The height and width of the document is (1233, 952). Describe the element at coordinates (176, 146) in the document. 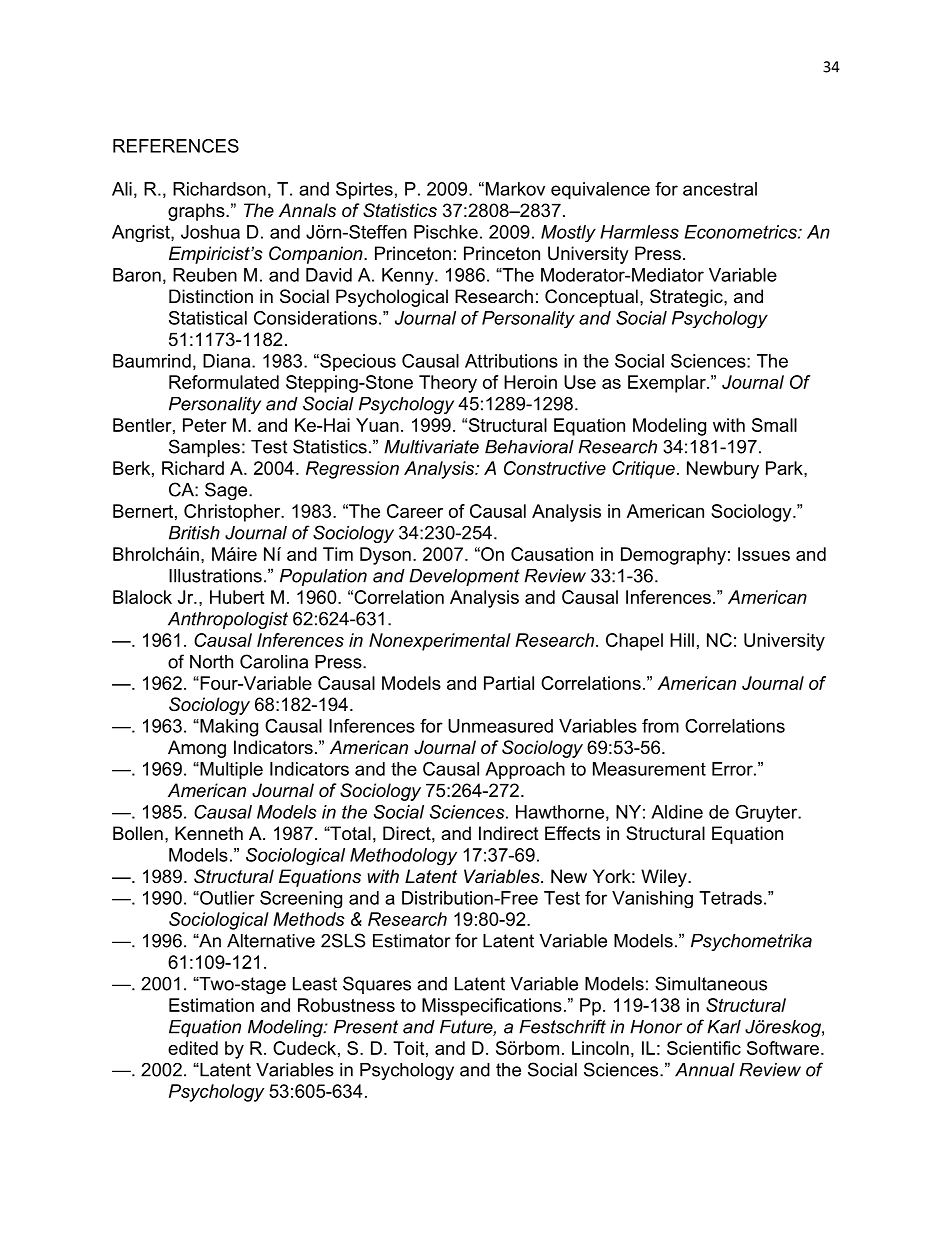

I see `REFERENCES` at that location.
